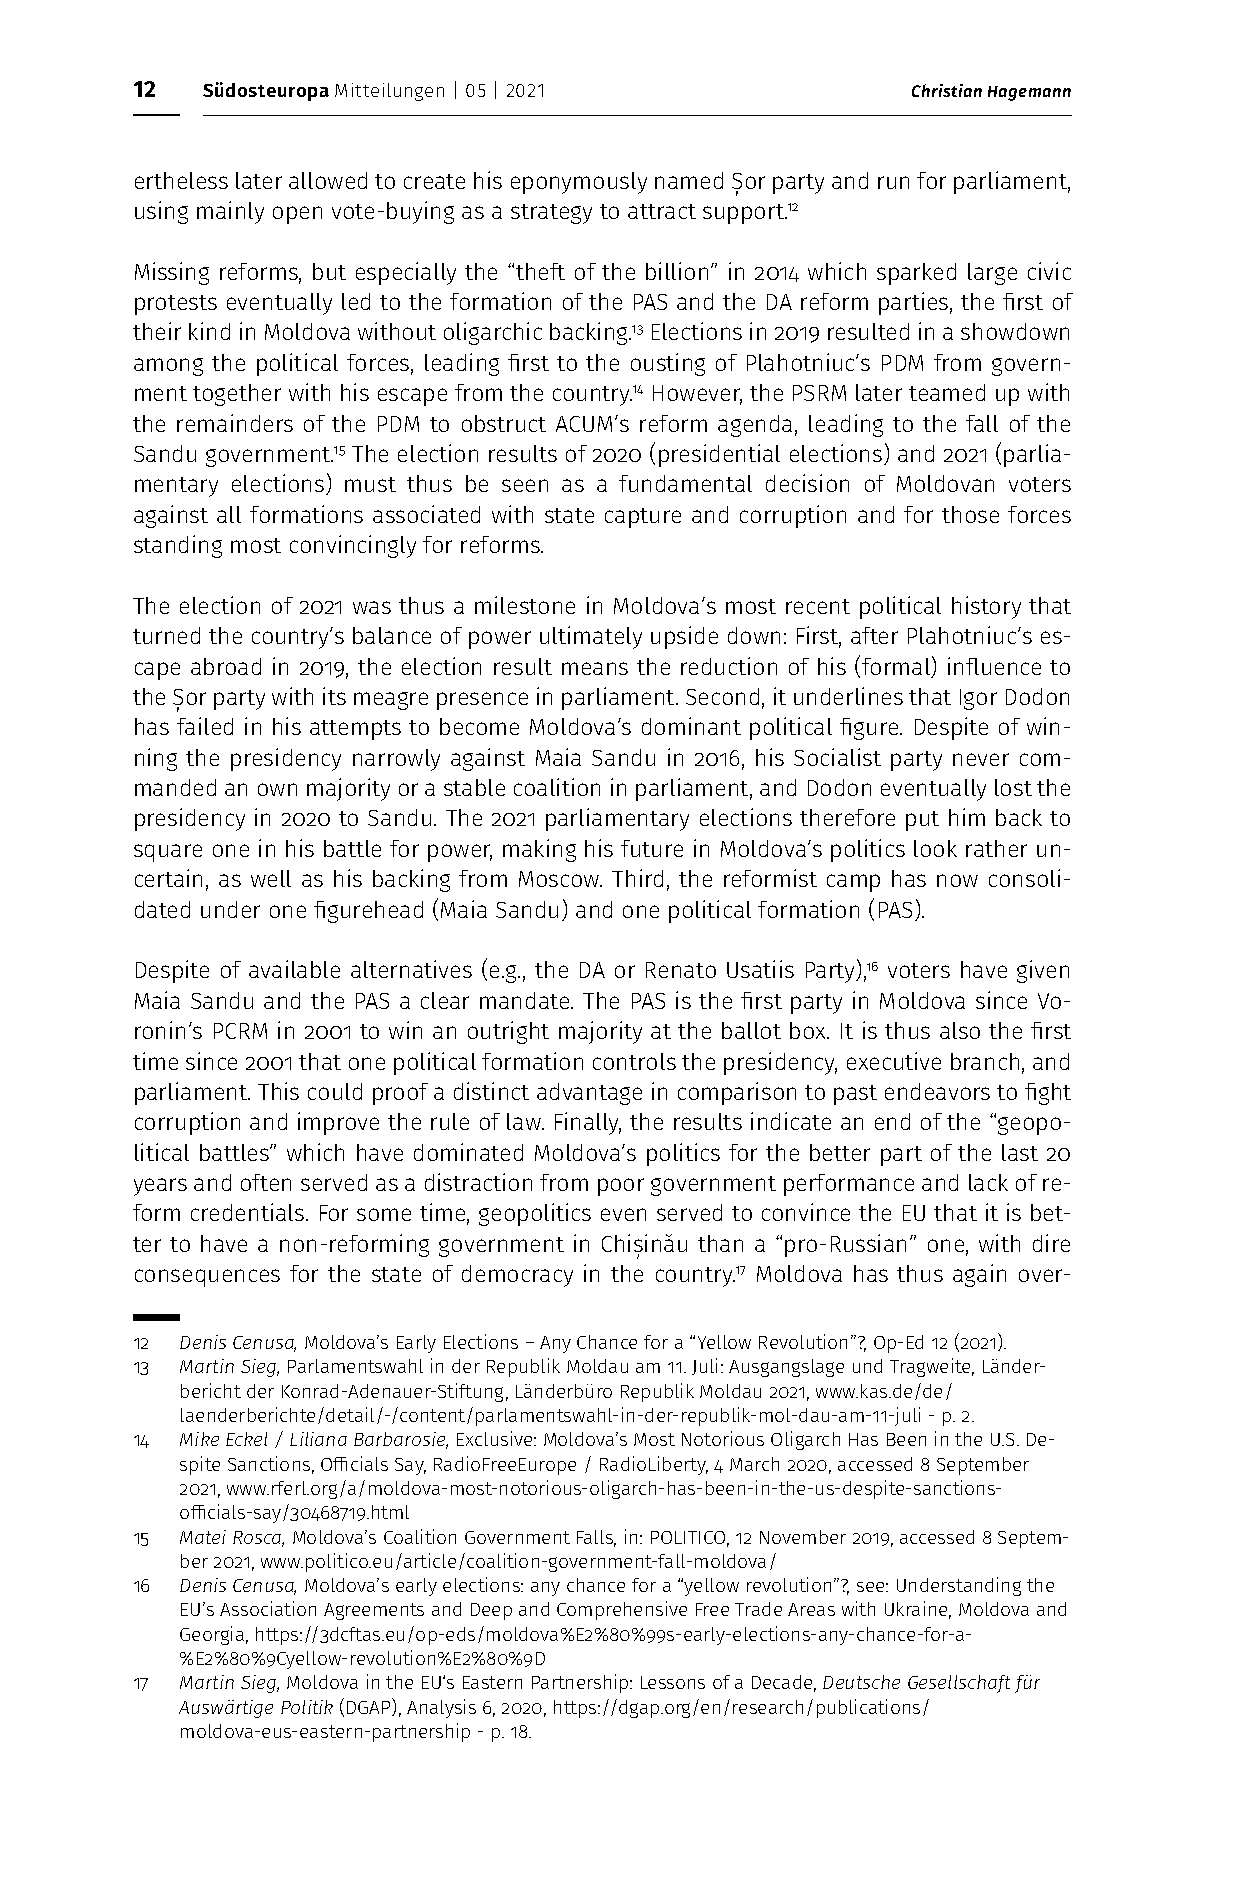 This document has height=1879, width=1252. What do you see at coordinates (328, 180) in the document?
I see `allowed` at bounding box center [328, 180].
